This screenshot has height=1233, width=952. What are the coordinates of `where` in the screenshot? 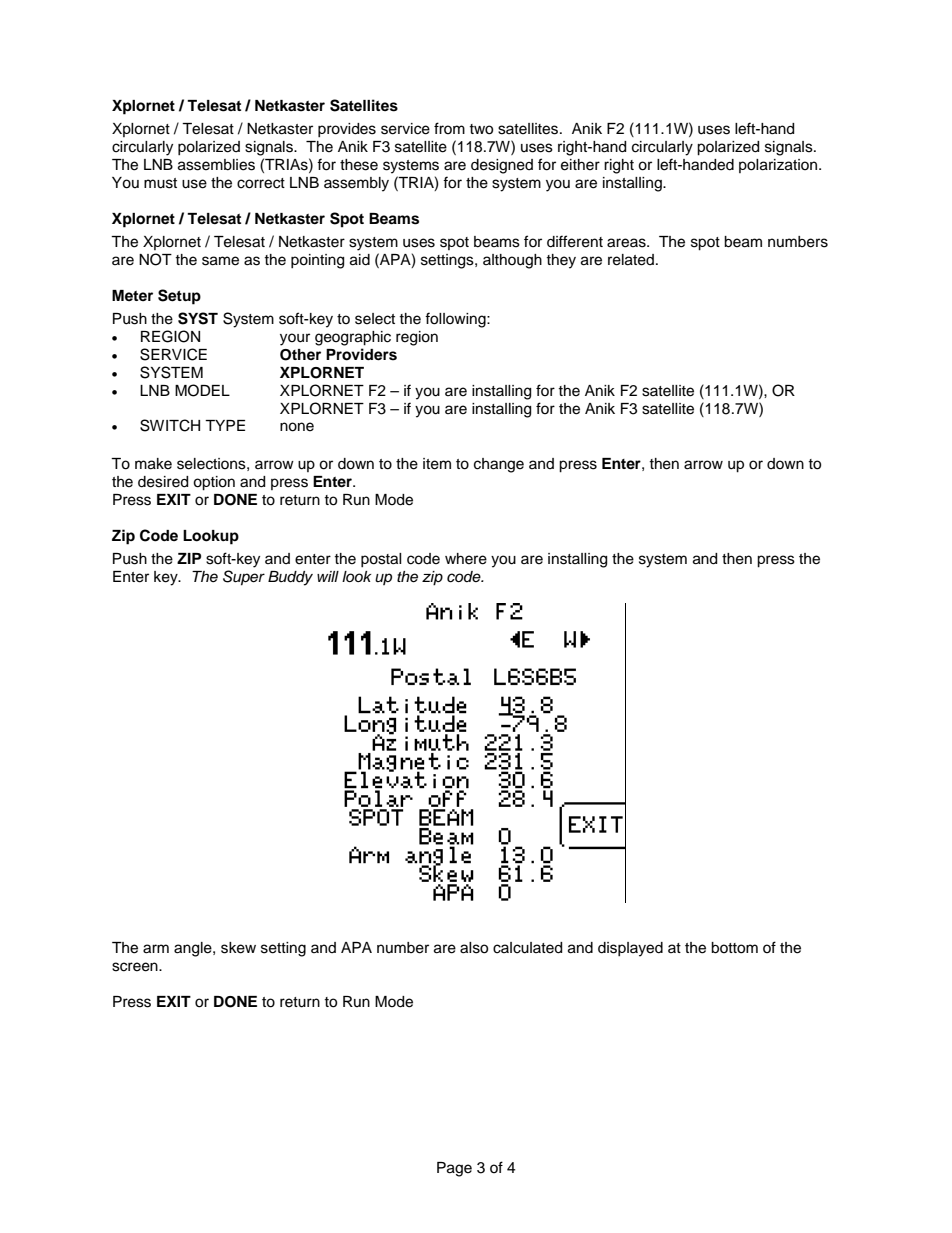 It's located at (466, 559).
